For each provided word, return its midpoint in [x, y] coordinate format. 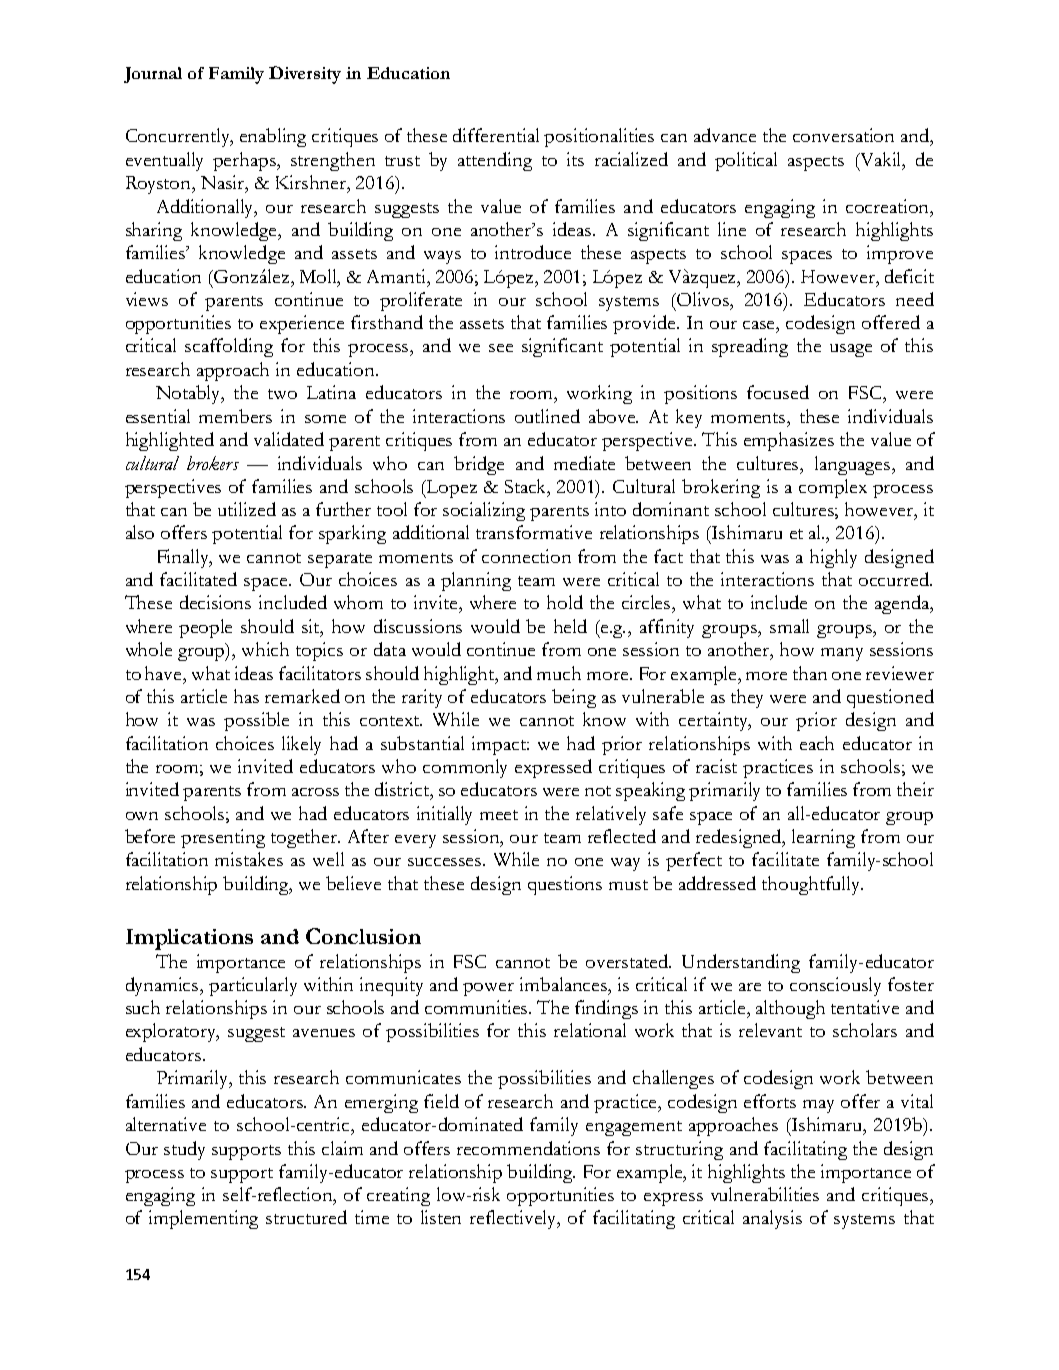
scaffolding [229, 347]
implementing [203, 1219]
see [501, 348]
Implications [189, 939]
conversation [843, 135]
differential [496, 135]
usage [851, 350]
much [559, 673]
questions [565, 885]
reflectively [515, 1219]
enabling [273, 137]
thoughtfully [812, 885]
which [265, 649]
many [842, 654]
